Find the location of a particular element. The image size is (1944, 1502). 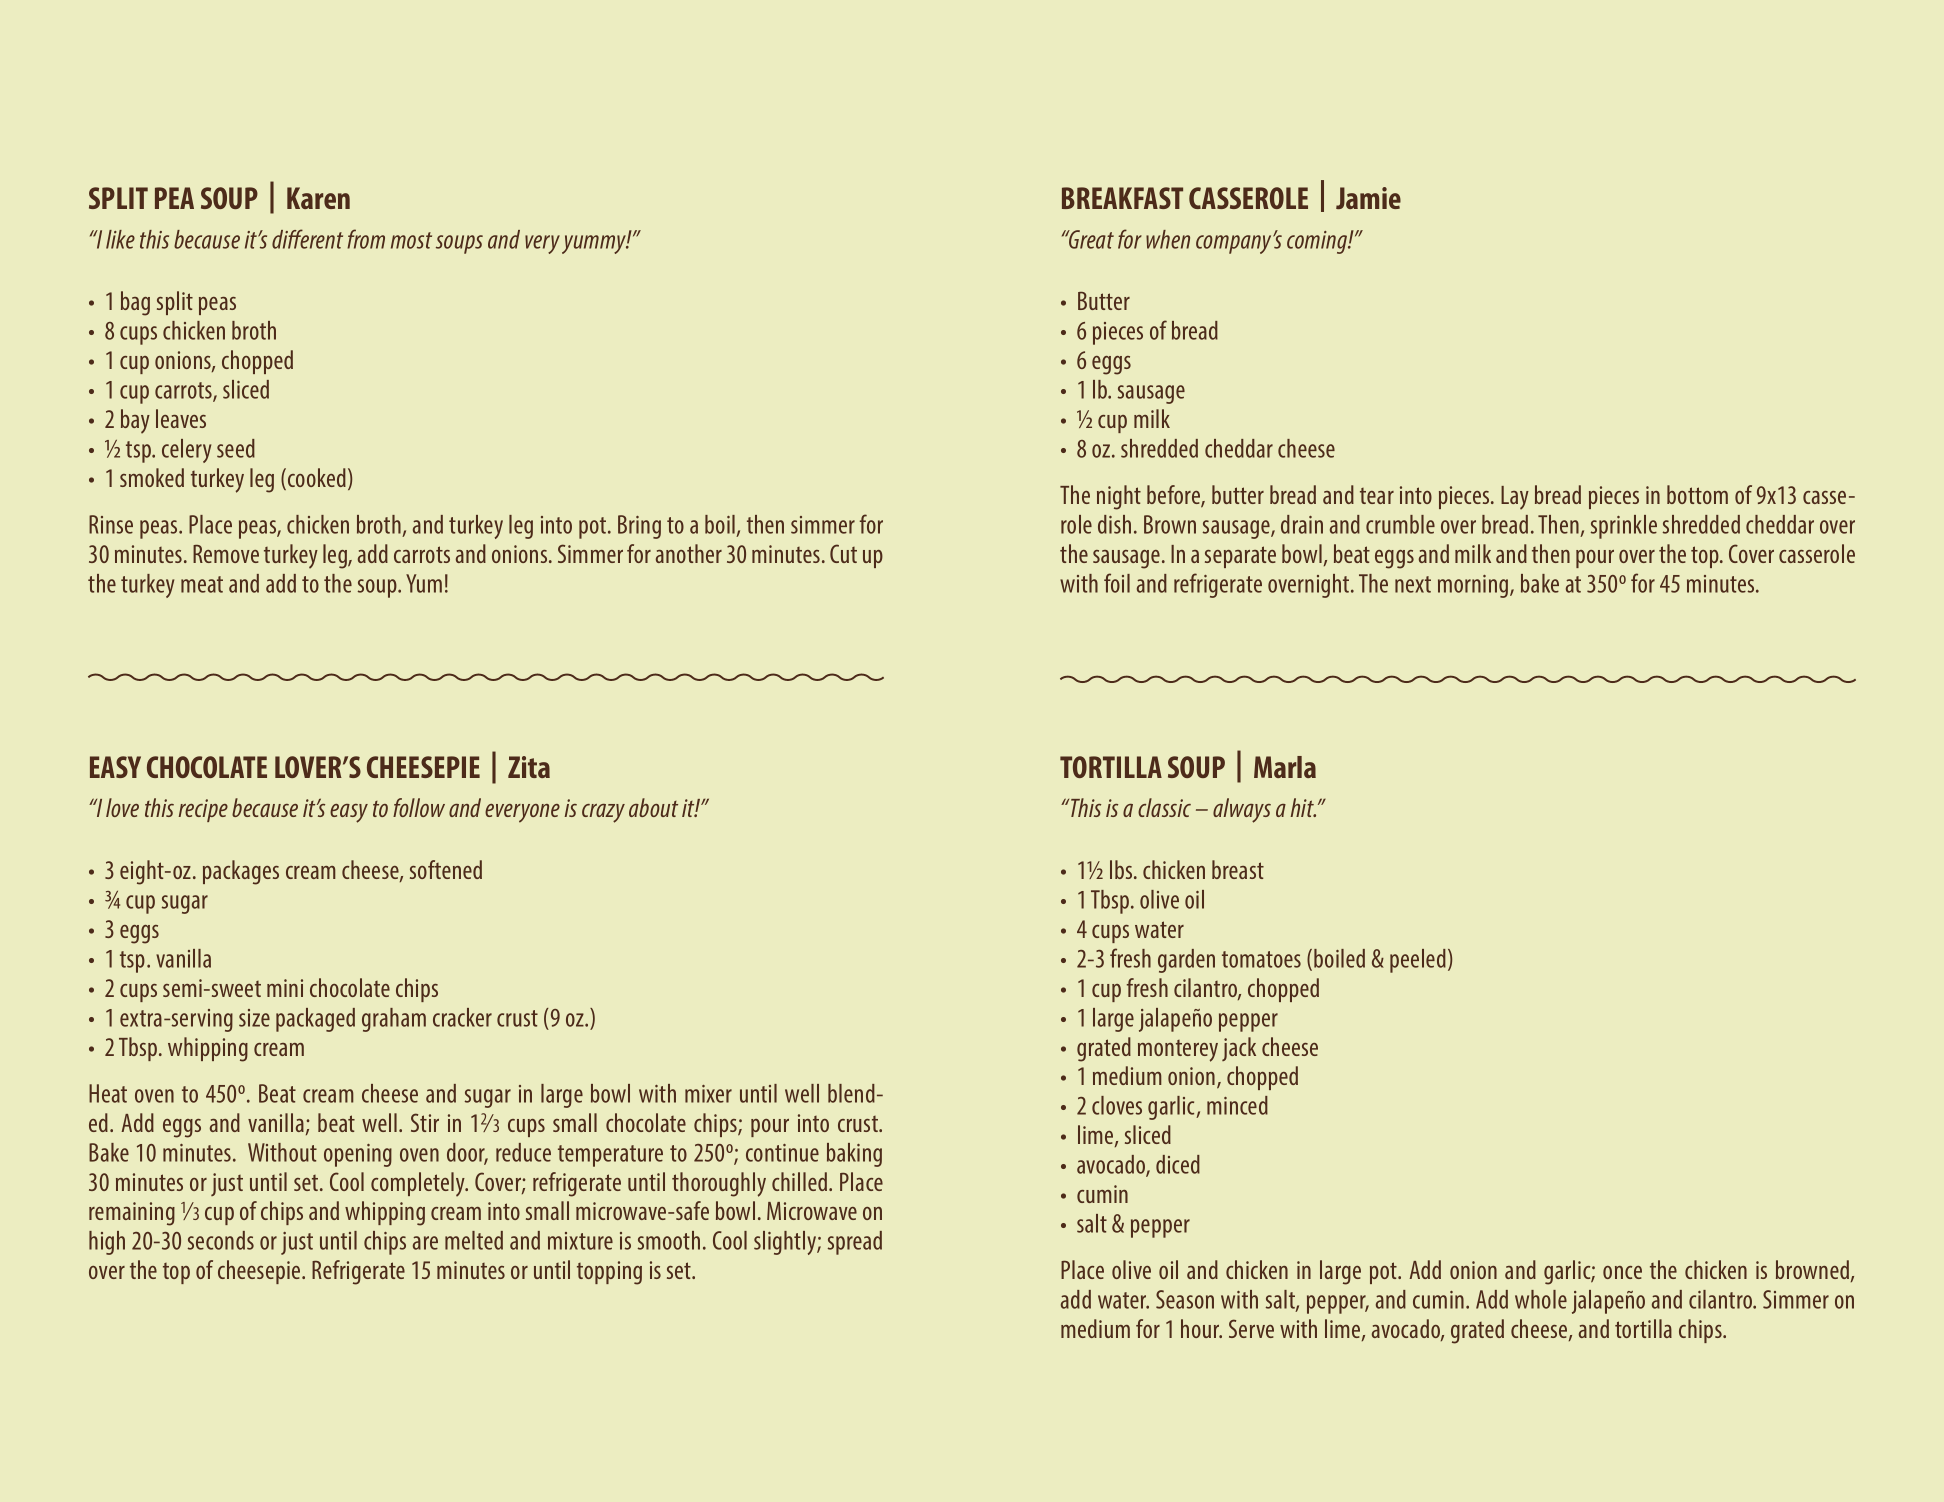

Cut is located at coordinates (843, 553).
